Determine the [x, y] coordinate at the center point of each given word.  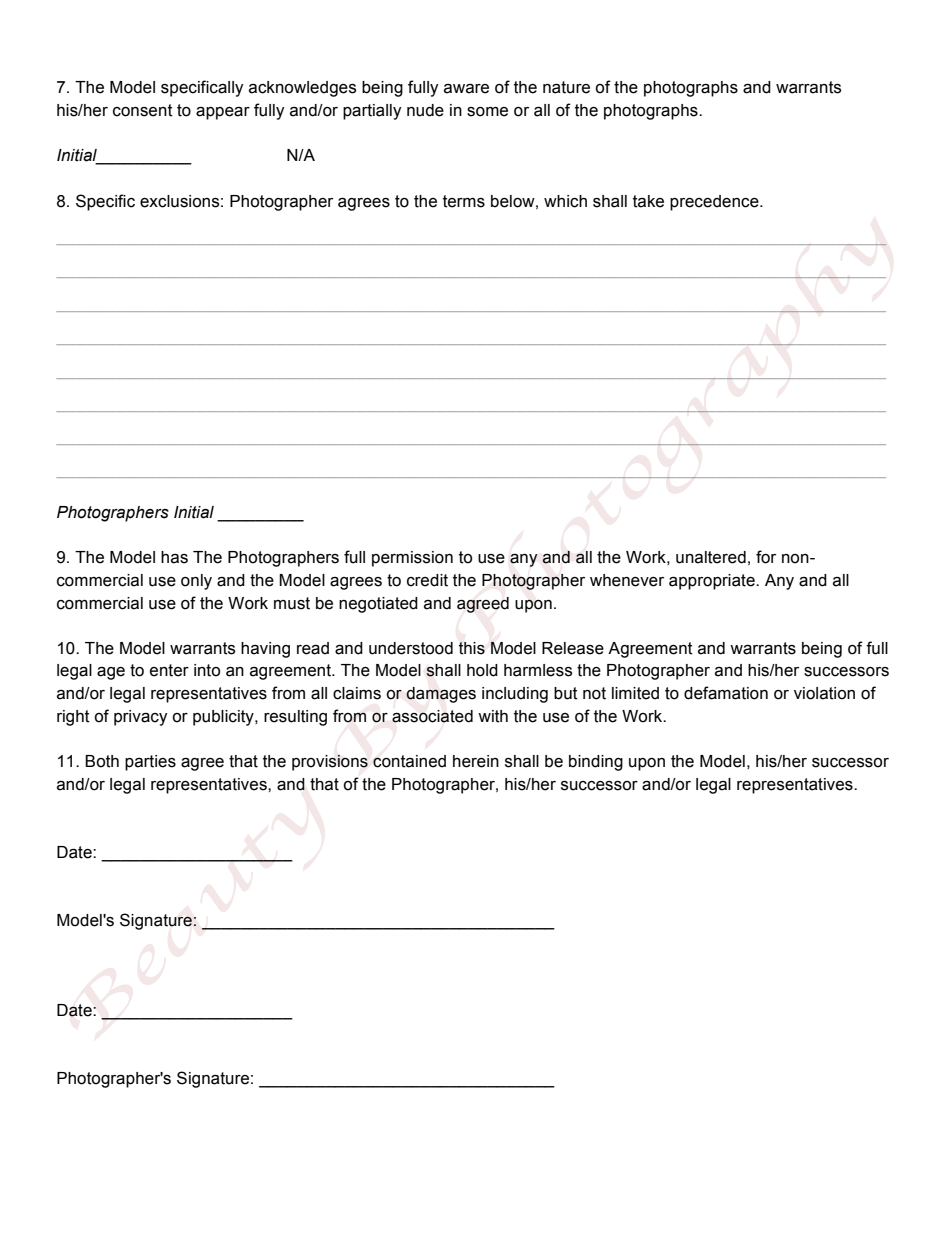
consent [143, 110]
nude [425, 110]
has [174, 557]
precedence [715, 203]
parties [150, 763]
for [766, 557]
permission [412, 559]
